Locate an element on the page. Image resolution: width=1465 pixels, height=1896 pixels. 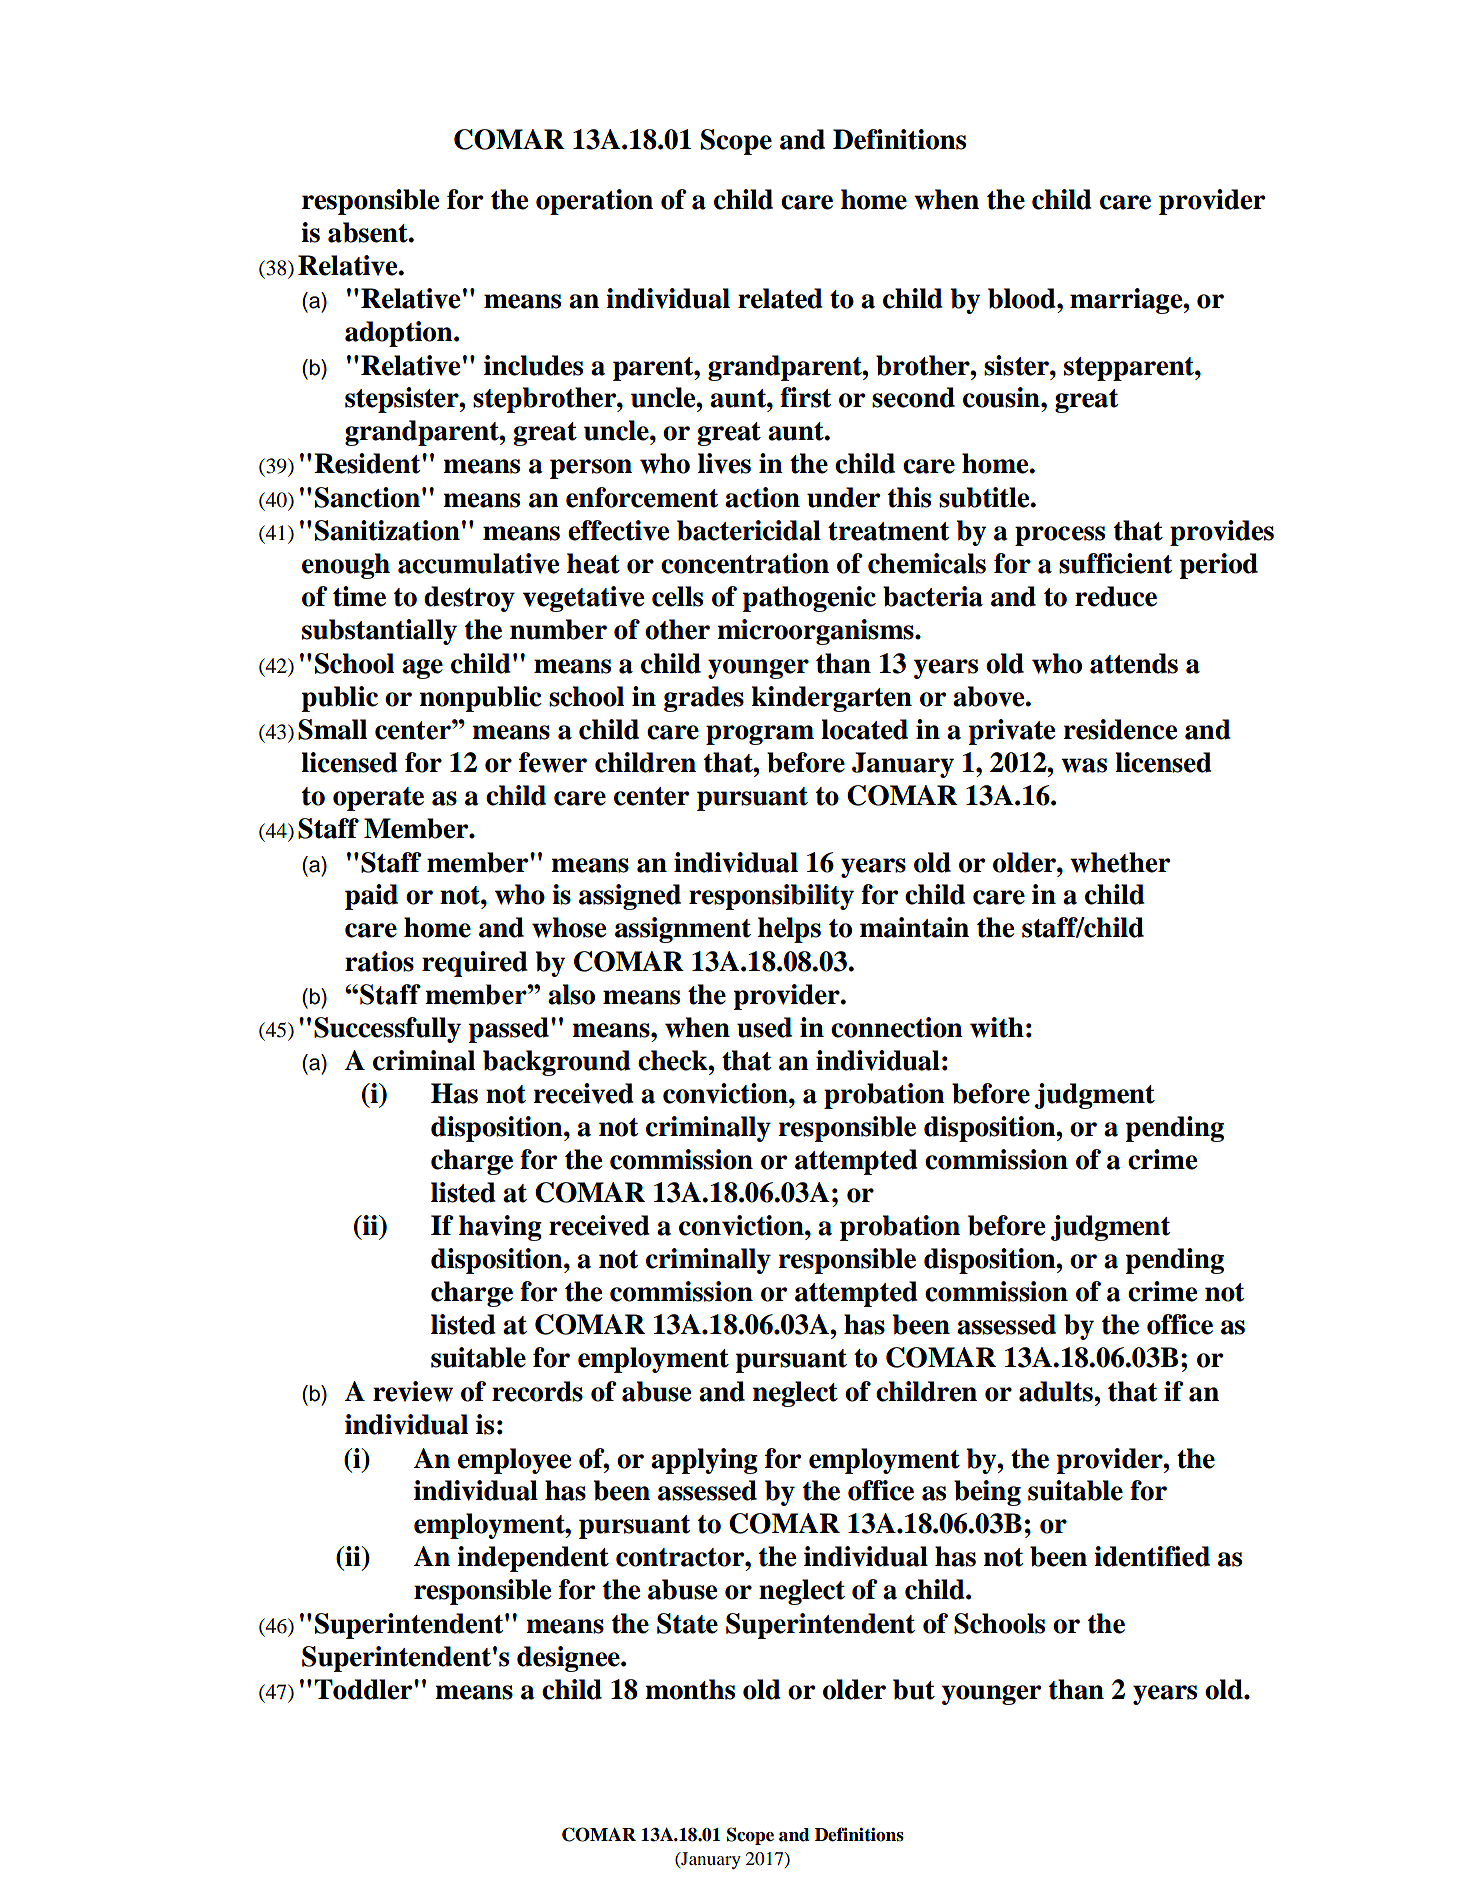
residence is located at coordinates (1120, 729).
